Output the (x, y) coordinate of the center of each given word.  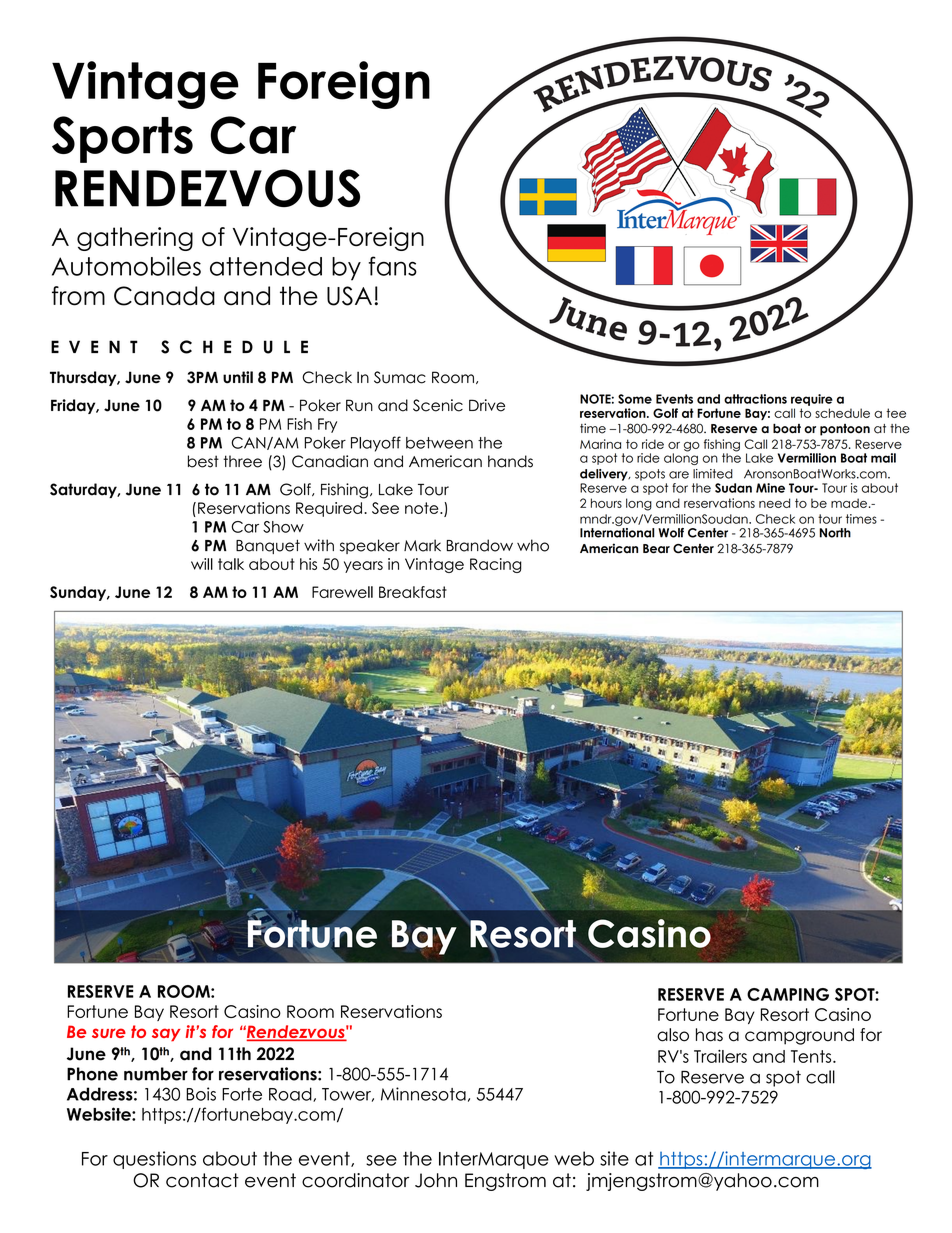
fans (393, 266)
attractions (755, 399)
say (166, 1035)
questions (154, 1160)
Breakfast (413, 592)
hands (510, 461)
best (203, 461)
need (774, 503)
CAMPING (788, 994)
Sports (122, 139)
